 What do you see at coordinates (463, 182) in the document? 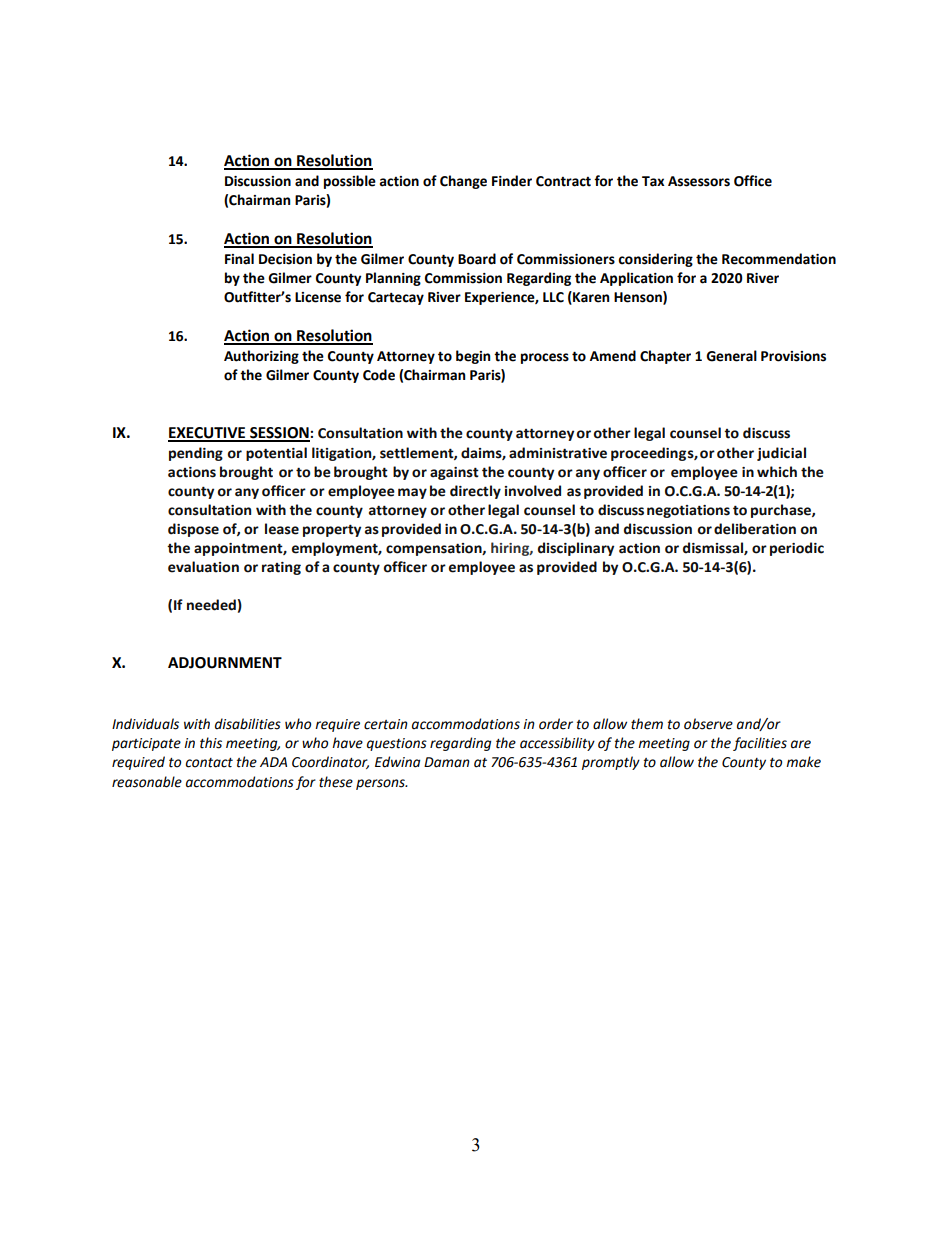
I see `Change` at bounding box center [463, 182].
